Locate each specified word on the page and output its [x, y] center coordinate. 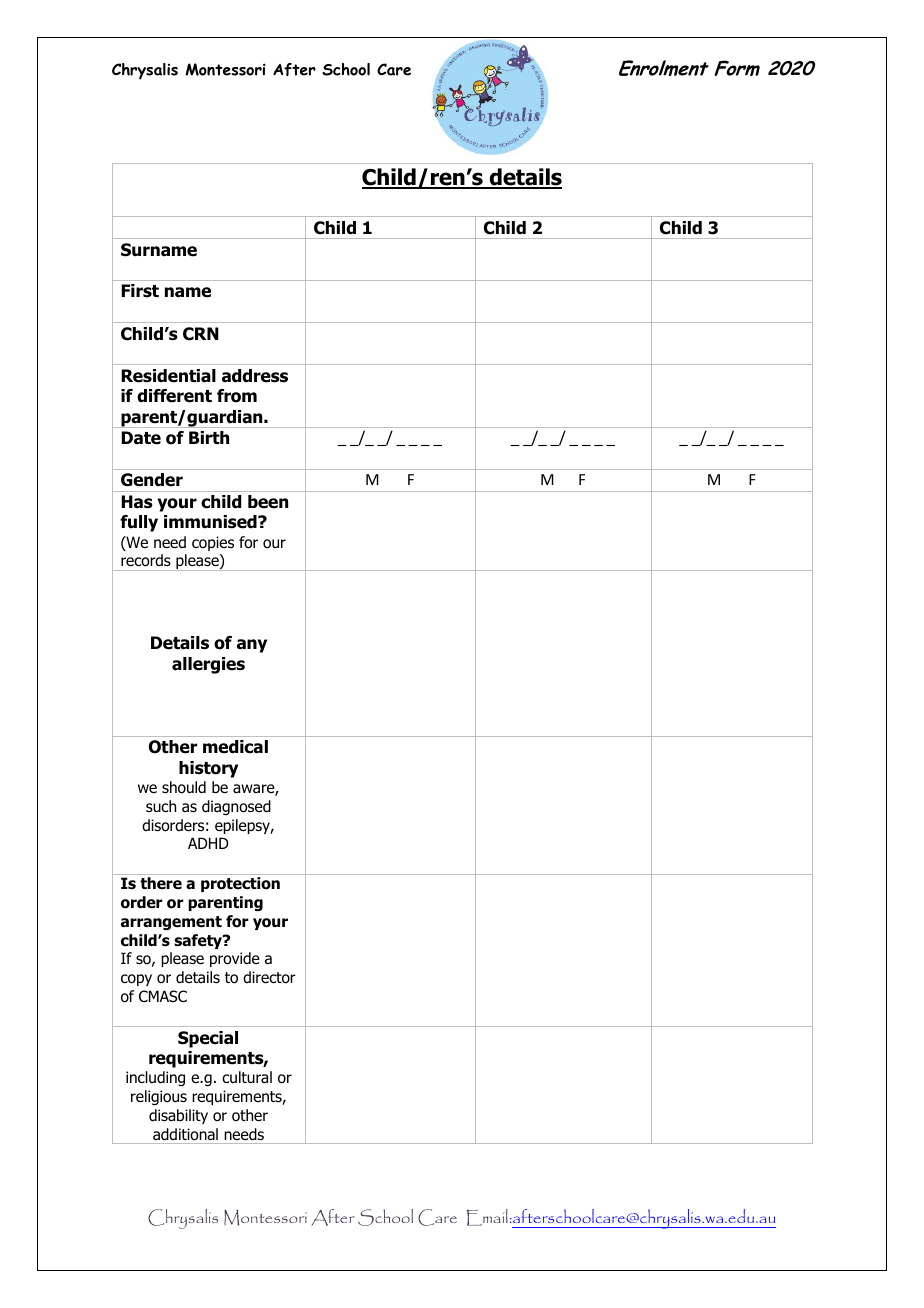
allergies [208, 665]
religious [159, 1097]
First [140, 291]
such [161, 806]
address [255, 376]
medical [235, 747]
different [174, 396]
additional [185, 1134]
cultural [247, 1077]
